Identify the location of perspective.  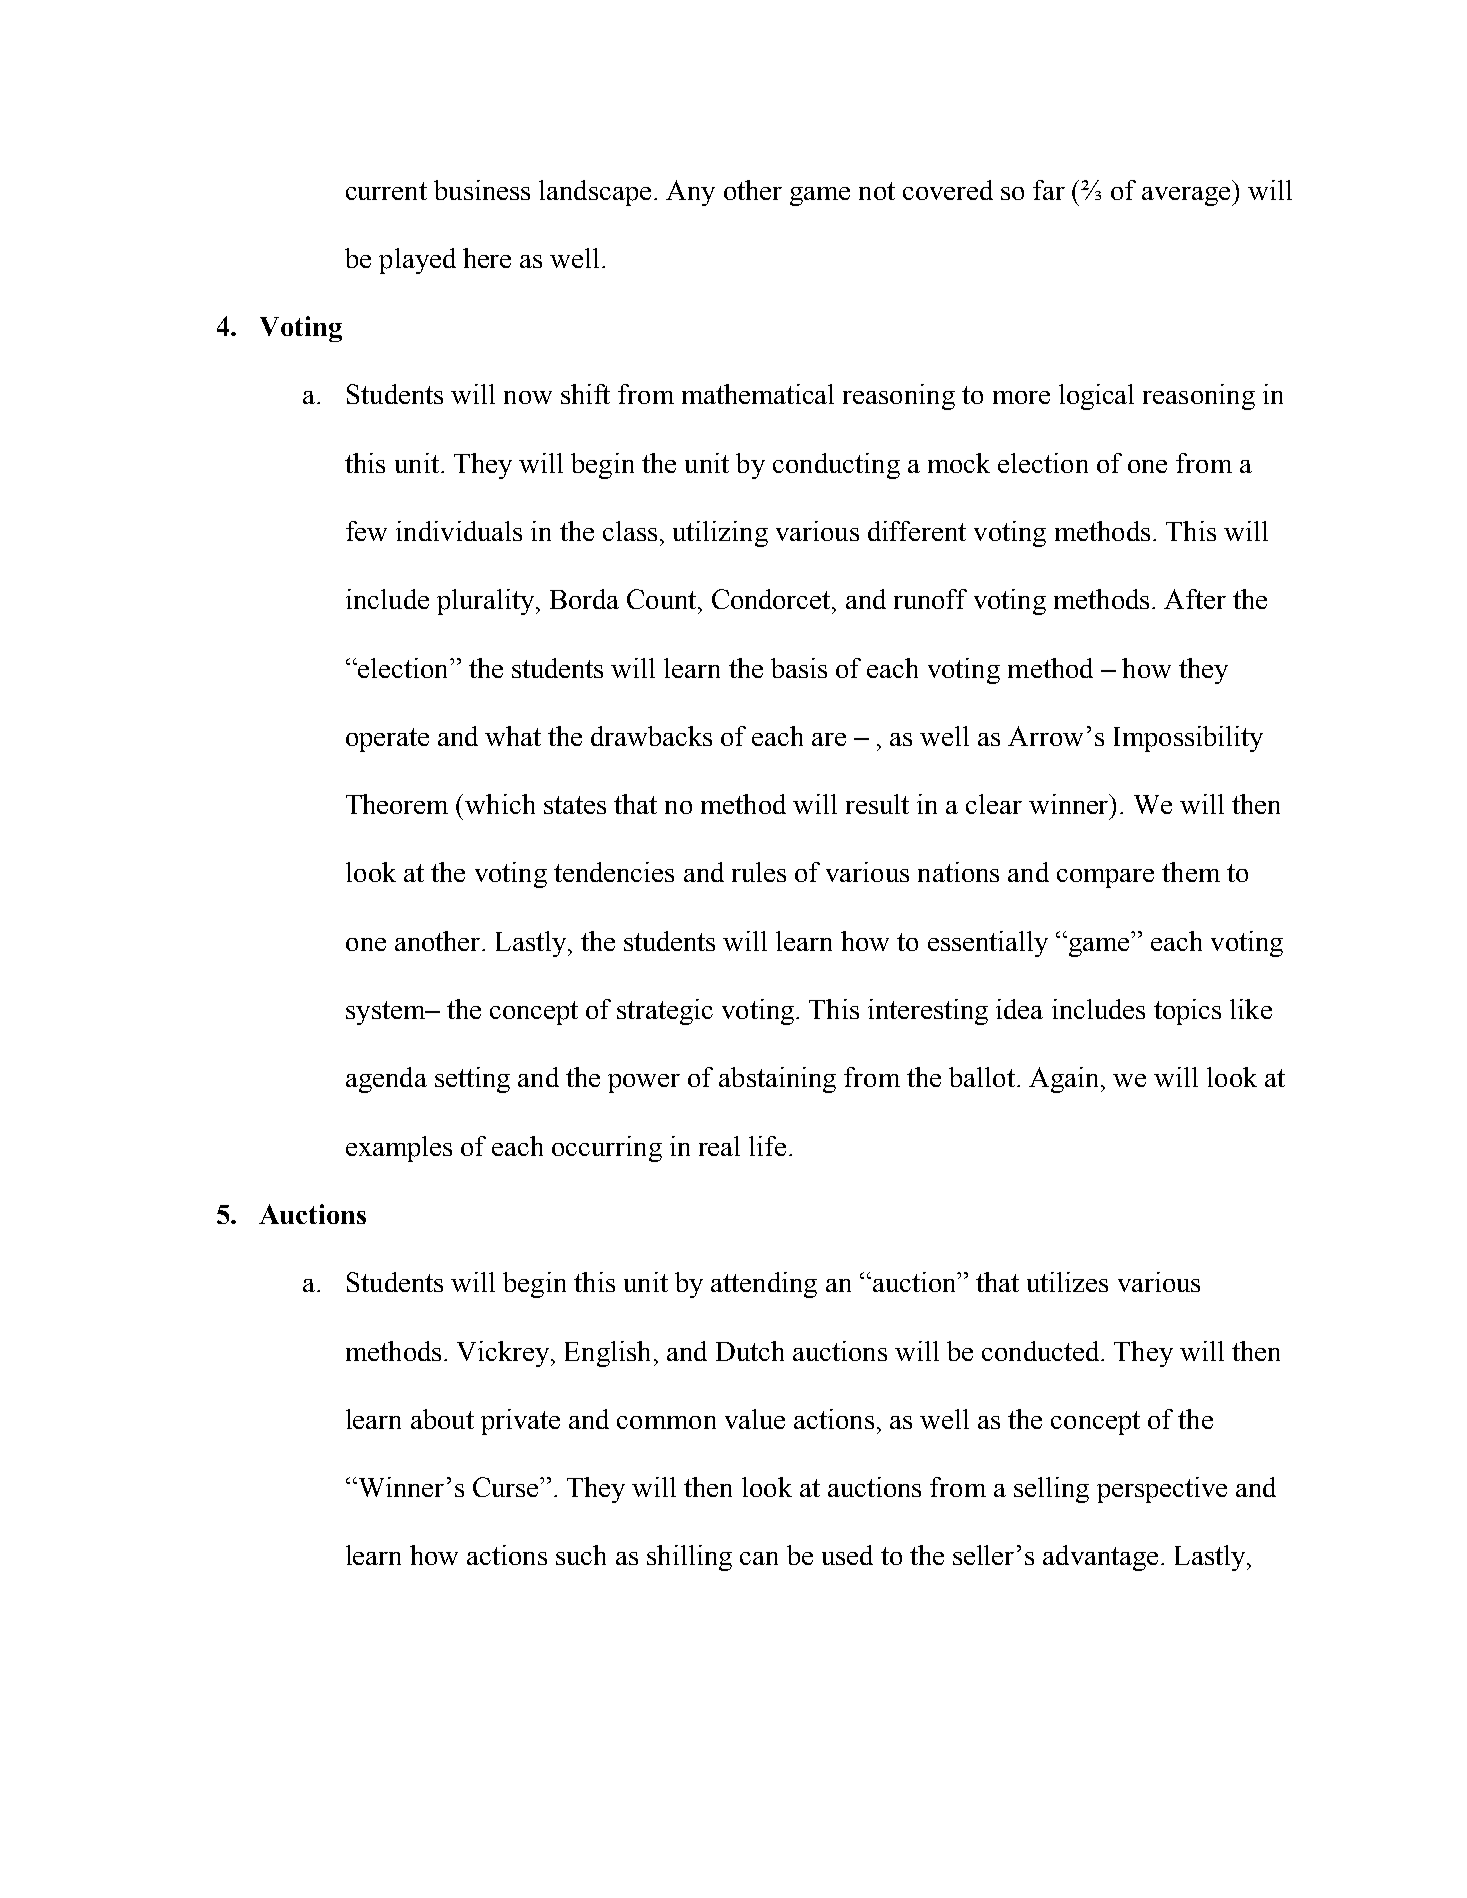
(1162, 1490).
